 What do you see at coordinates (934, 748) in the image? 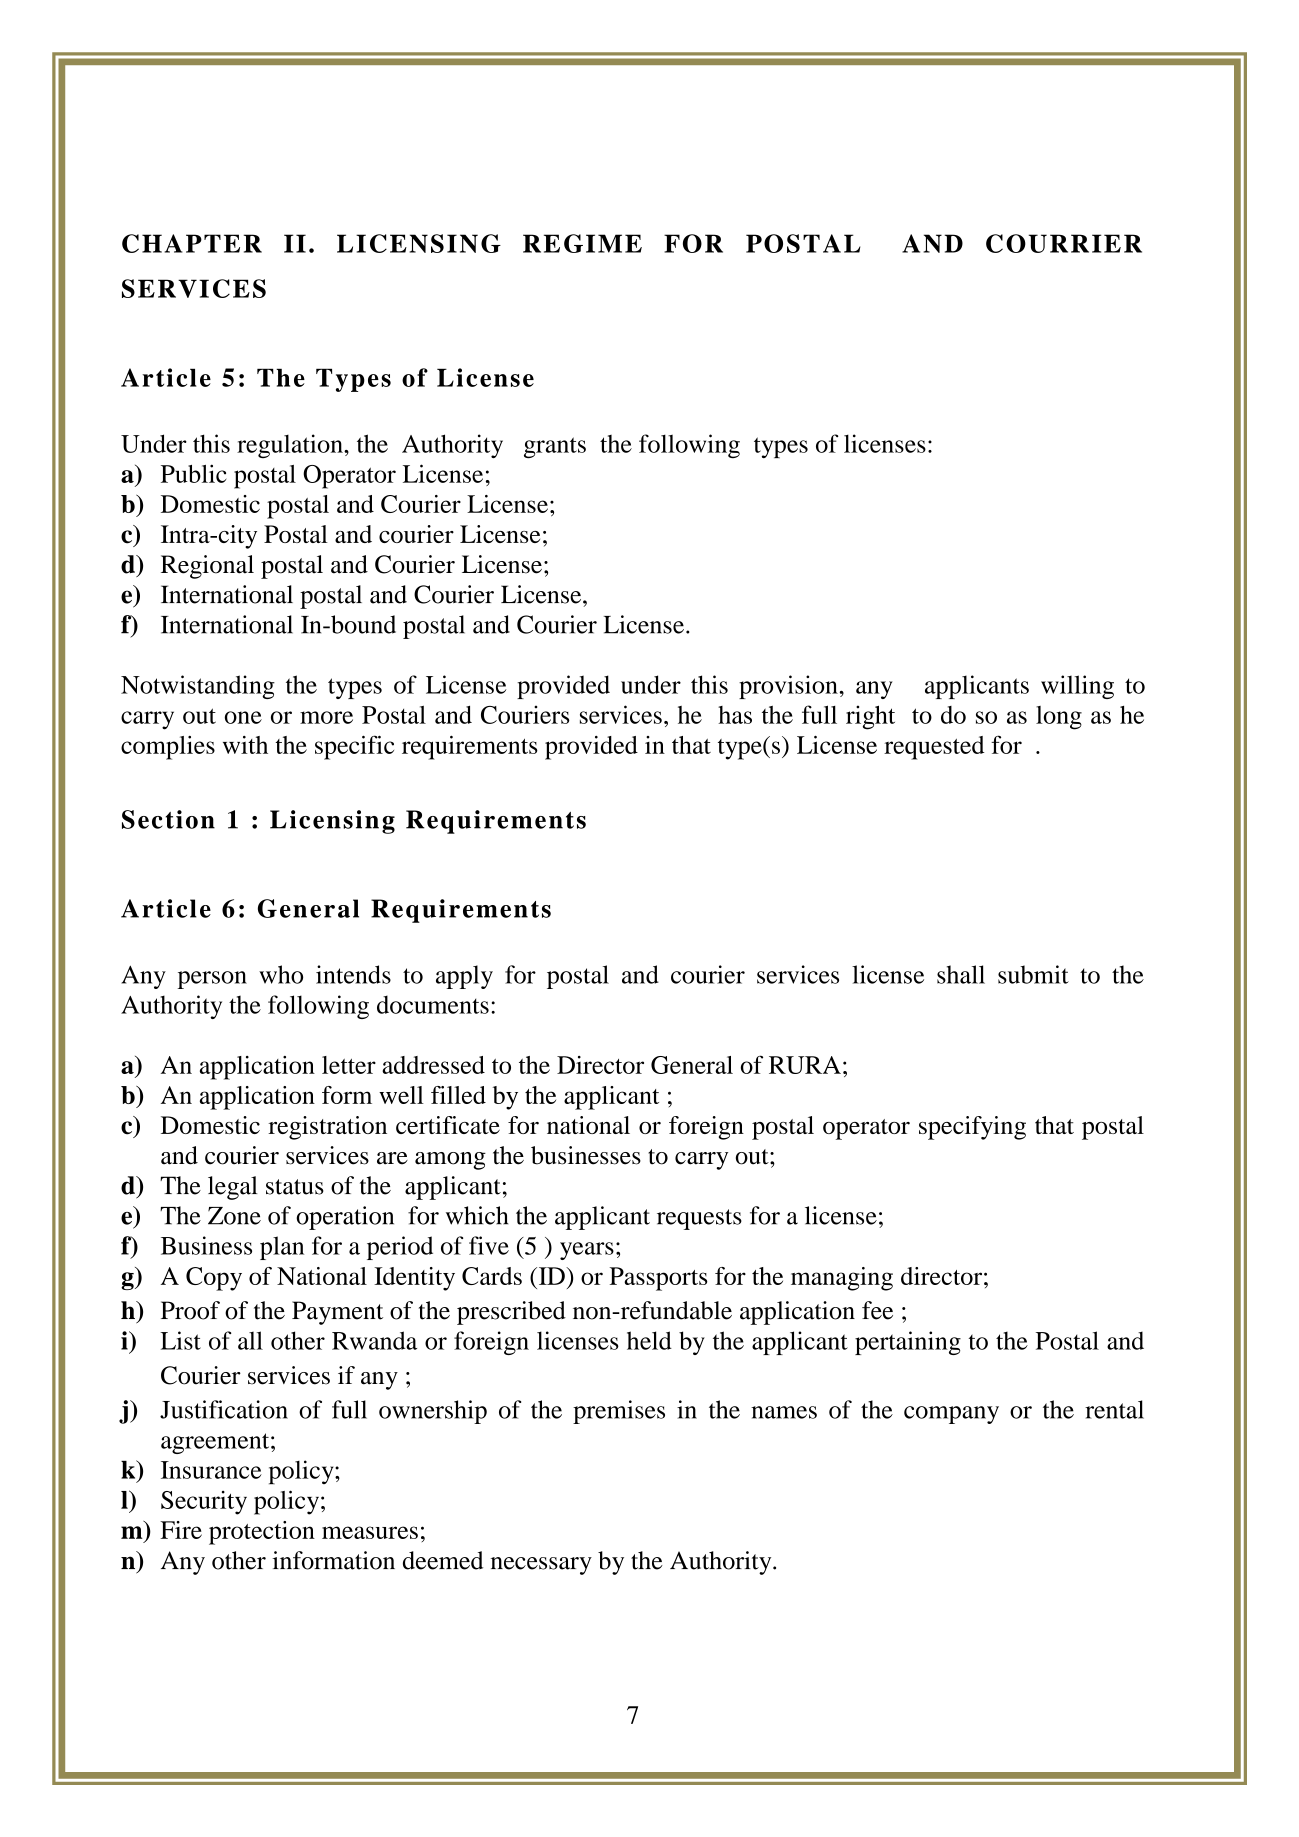
I see `requested` at bounding box center [934, 748].
